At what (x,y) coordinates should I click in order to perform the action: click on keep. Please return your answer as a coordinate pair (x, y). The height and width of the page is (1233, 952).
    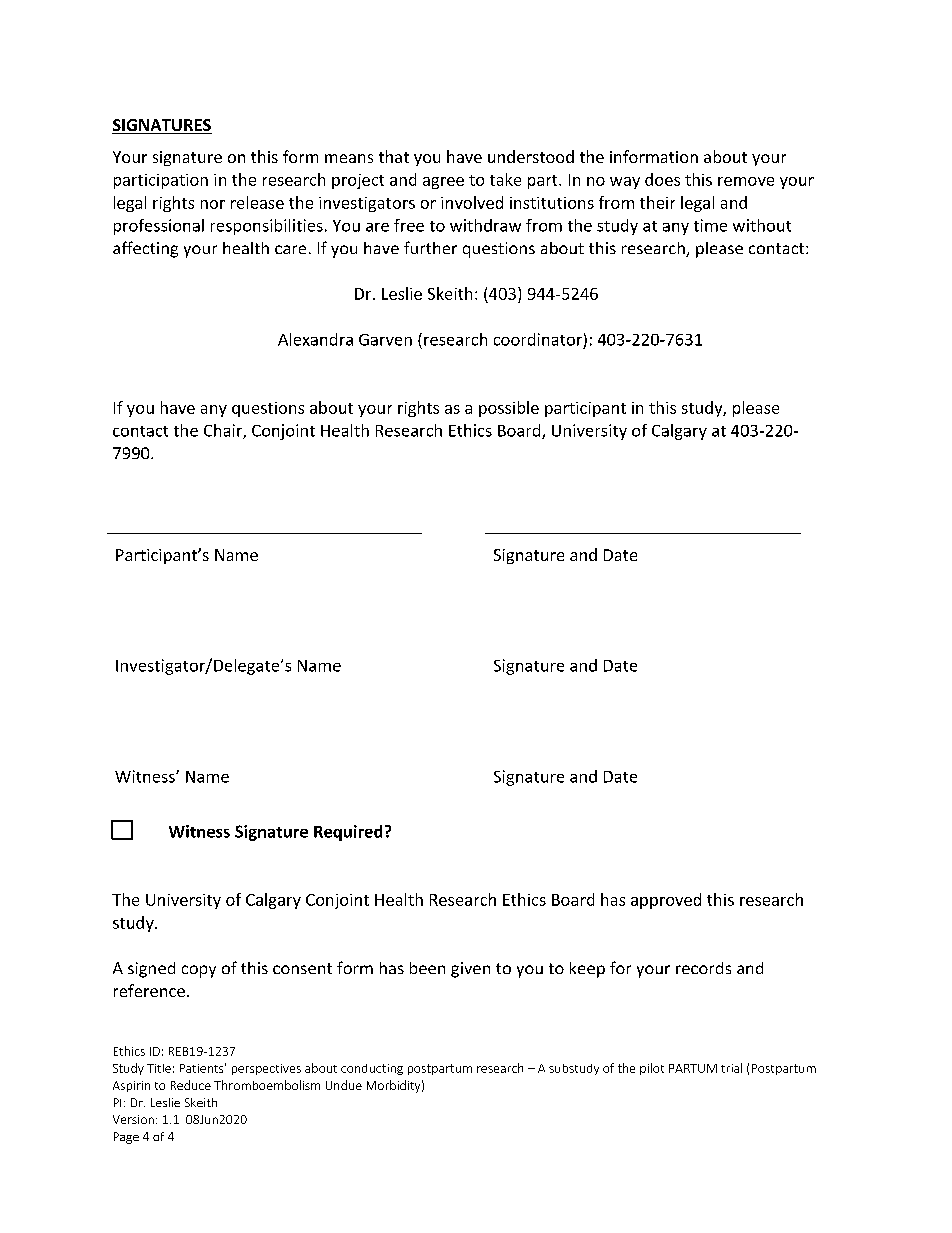
    Looking at the image, I should click on (587, 970).
